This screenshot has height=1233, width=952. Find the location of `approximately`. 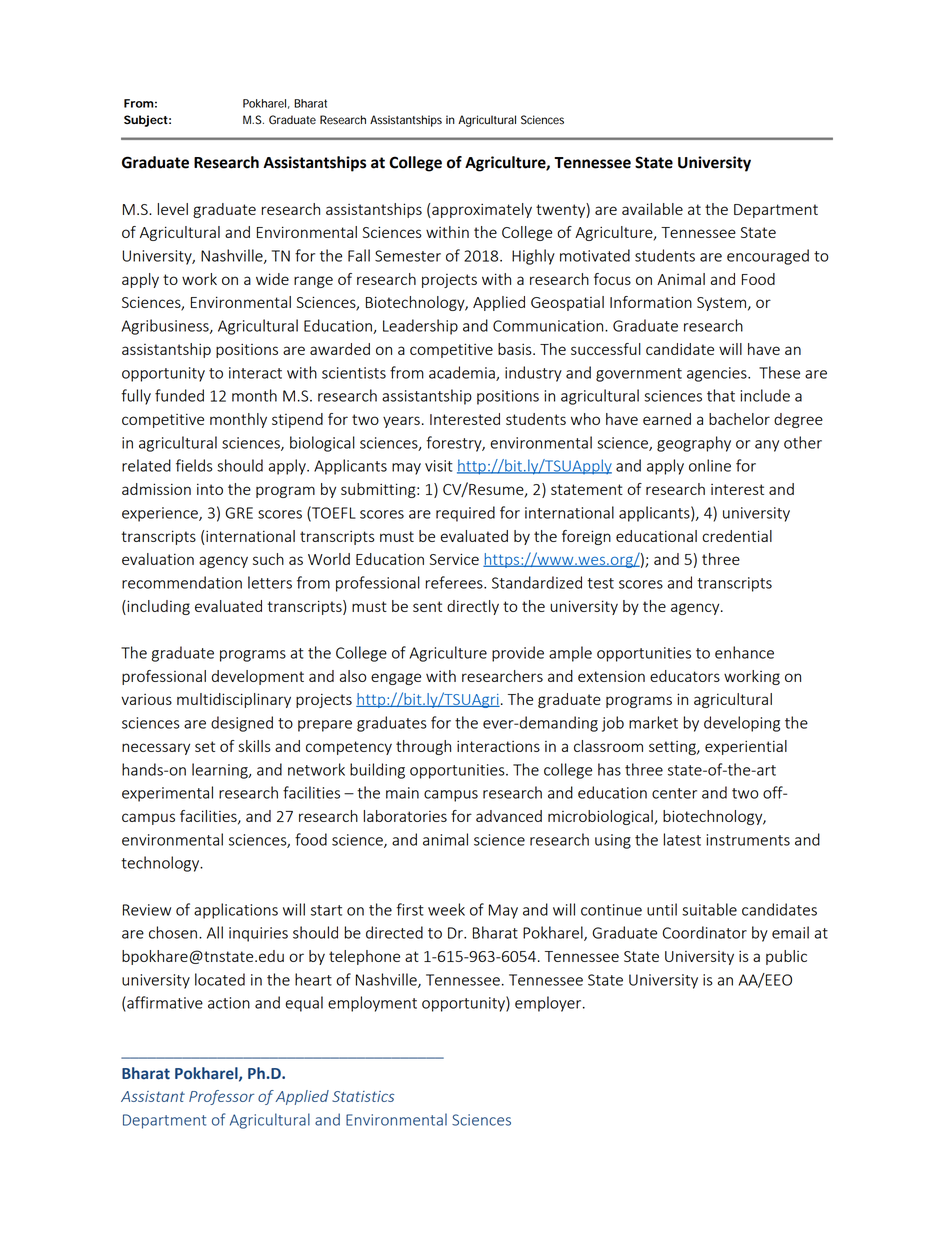

approximately is located at coordinates (482, 210).
